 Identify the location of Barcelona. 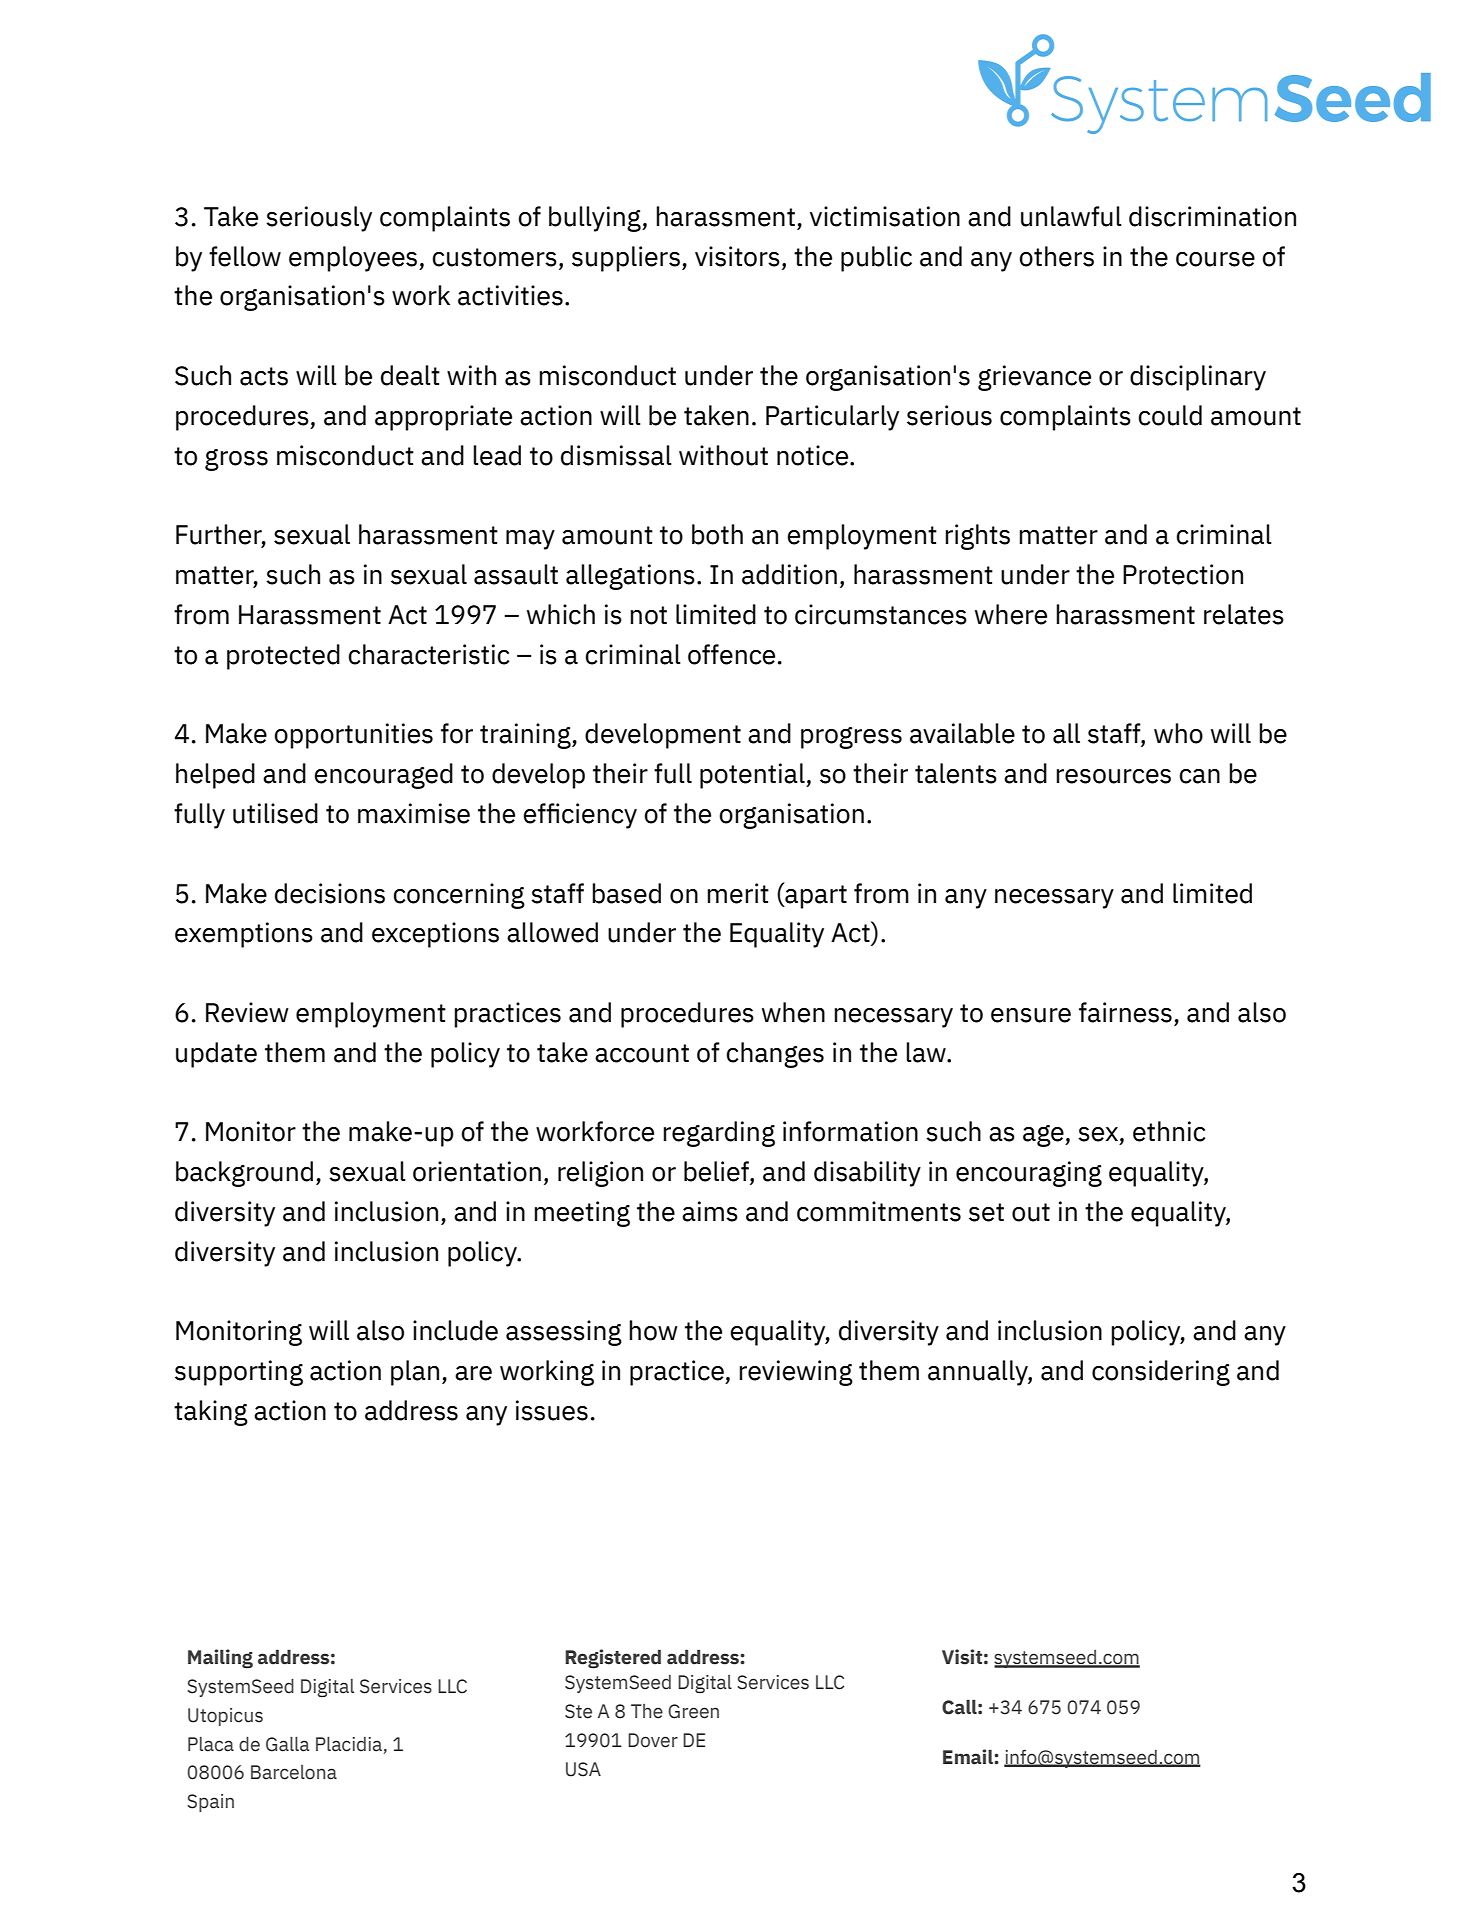
(294, 1772).
